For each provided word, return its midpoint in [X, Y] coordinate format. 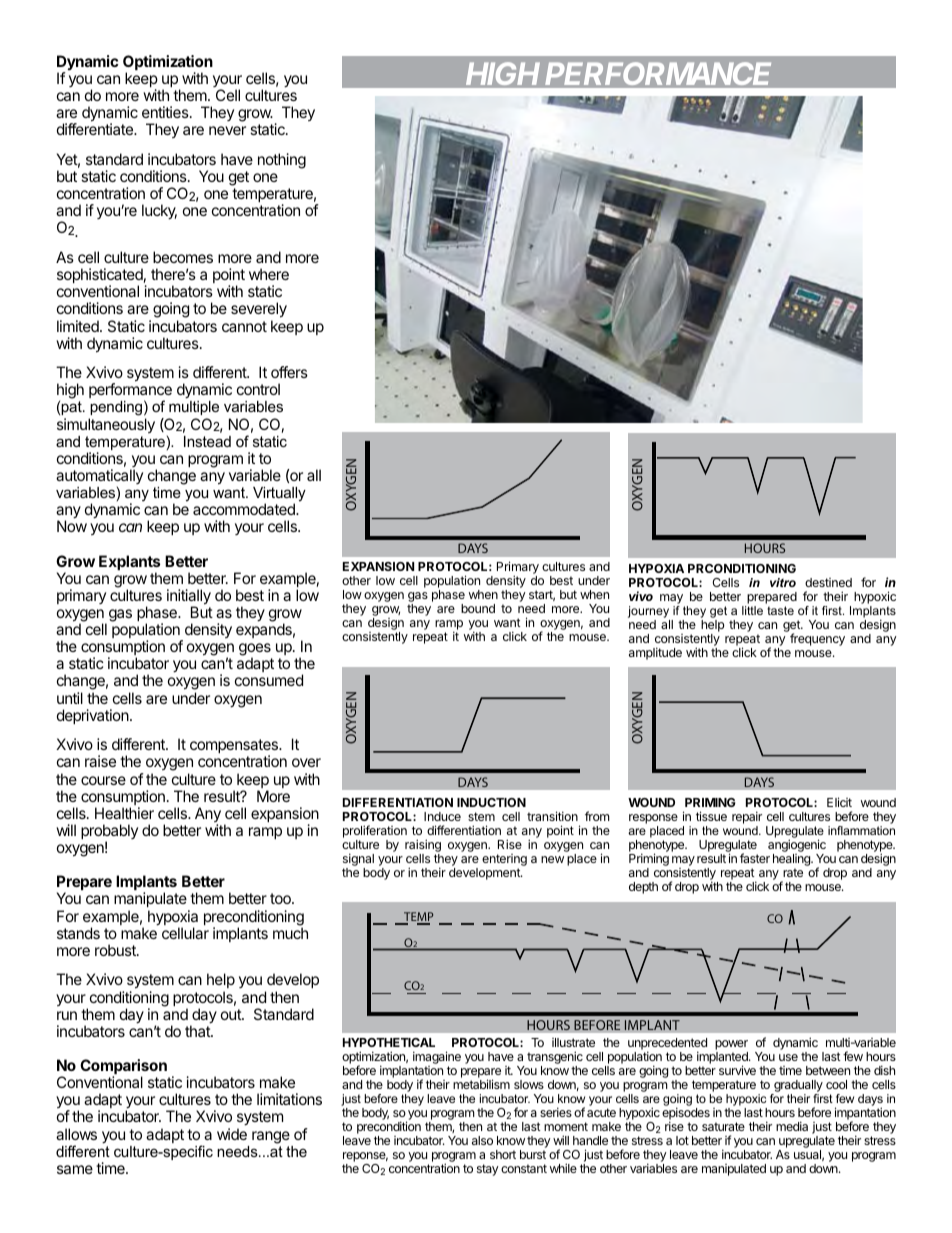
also [482, 1140]
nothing [282, 161]
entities [166, 112]
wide [232, 1134]
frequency [817, 639]
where [269, 274]
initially [189, 598]
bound [478, 608]
